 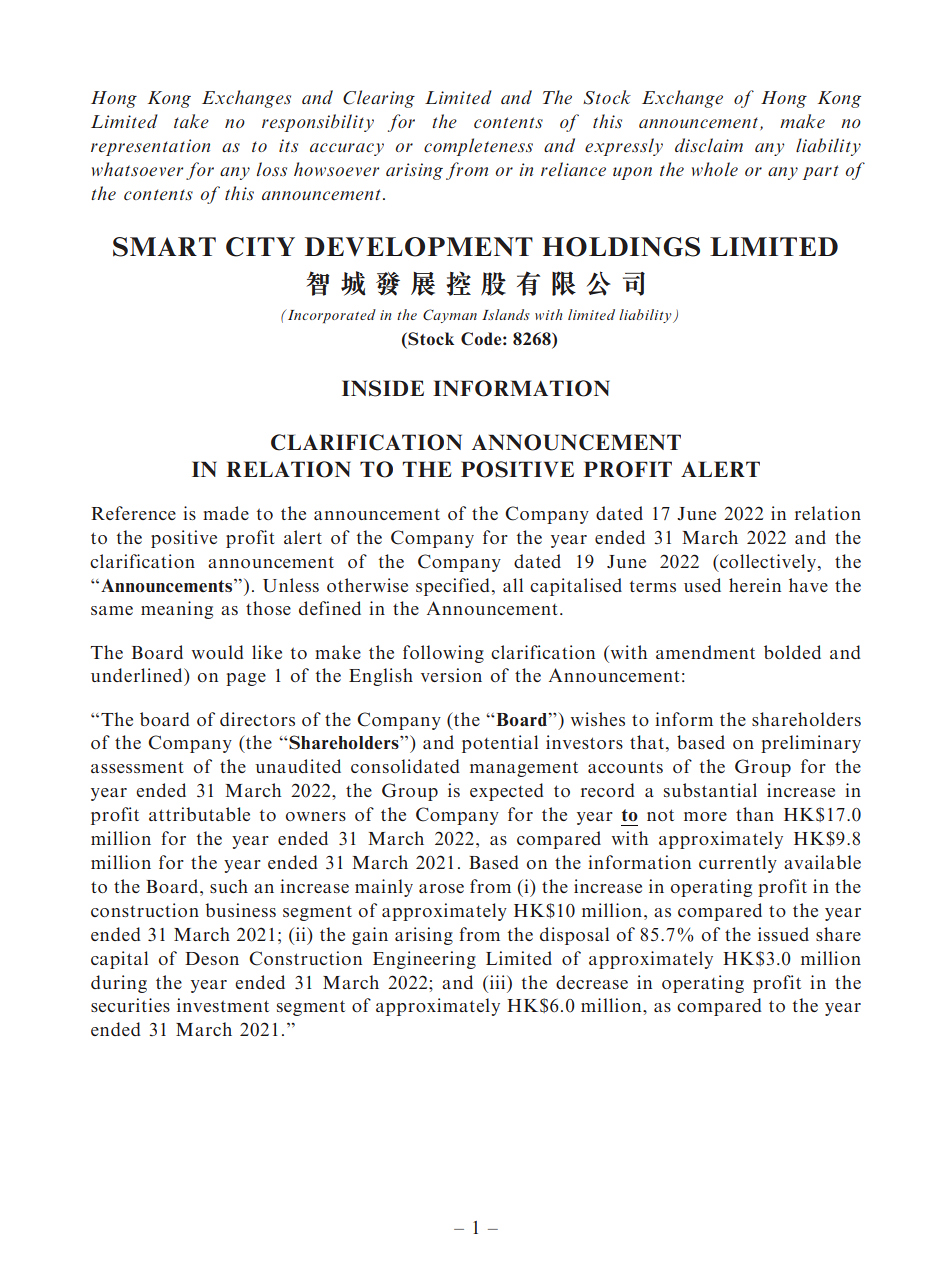 I want to click on following, so click(x=443, y=654).
